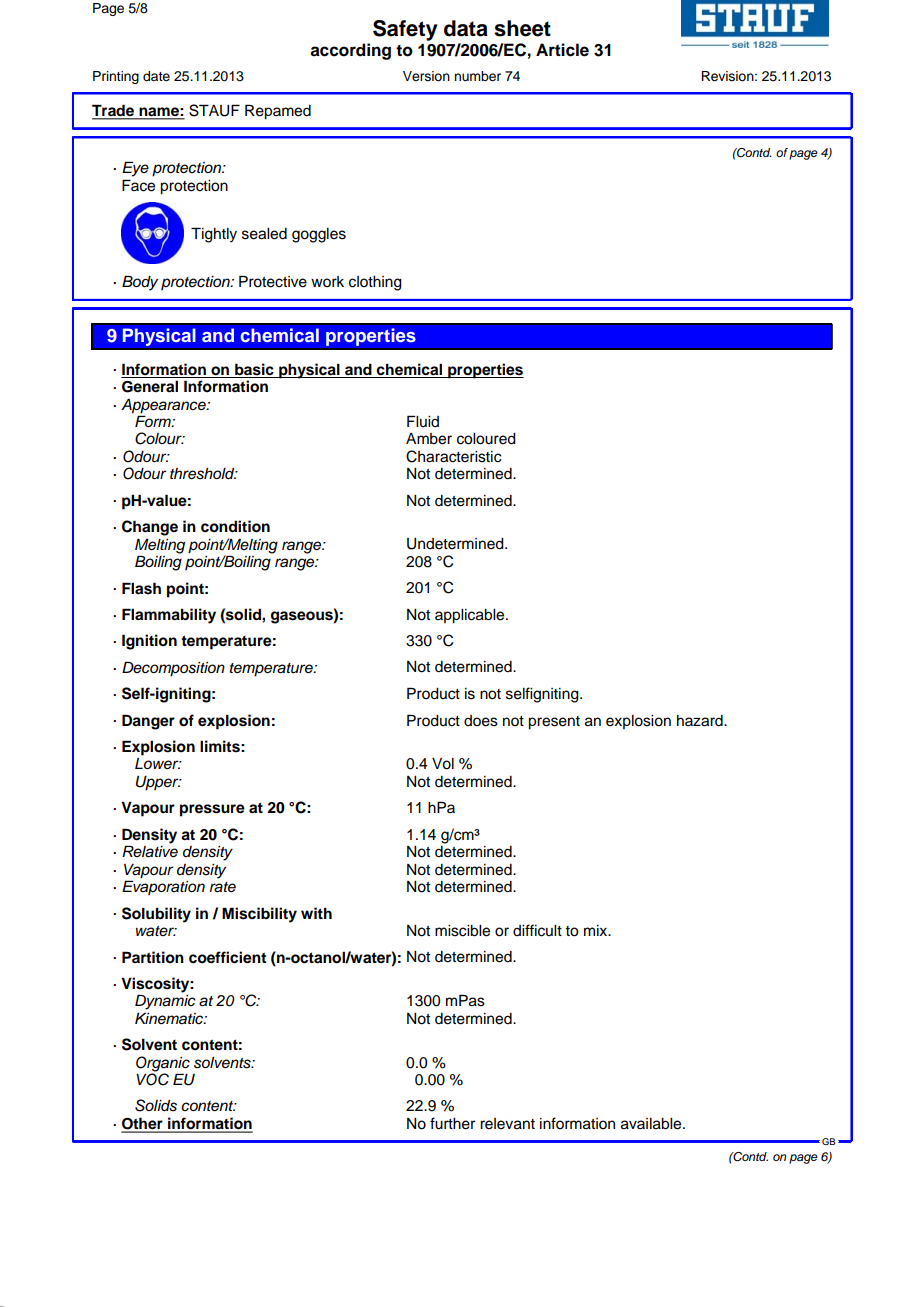 The image size is (924, 1308). What do you see at coordinates (701, 721) in the screenshot?
I see `hazard` at bounding box center [701, 721].
